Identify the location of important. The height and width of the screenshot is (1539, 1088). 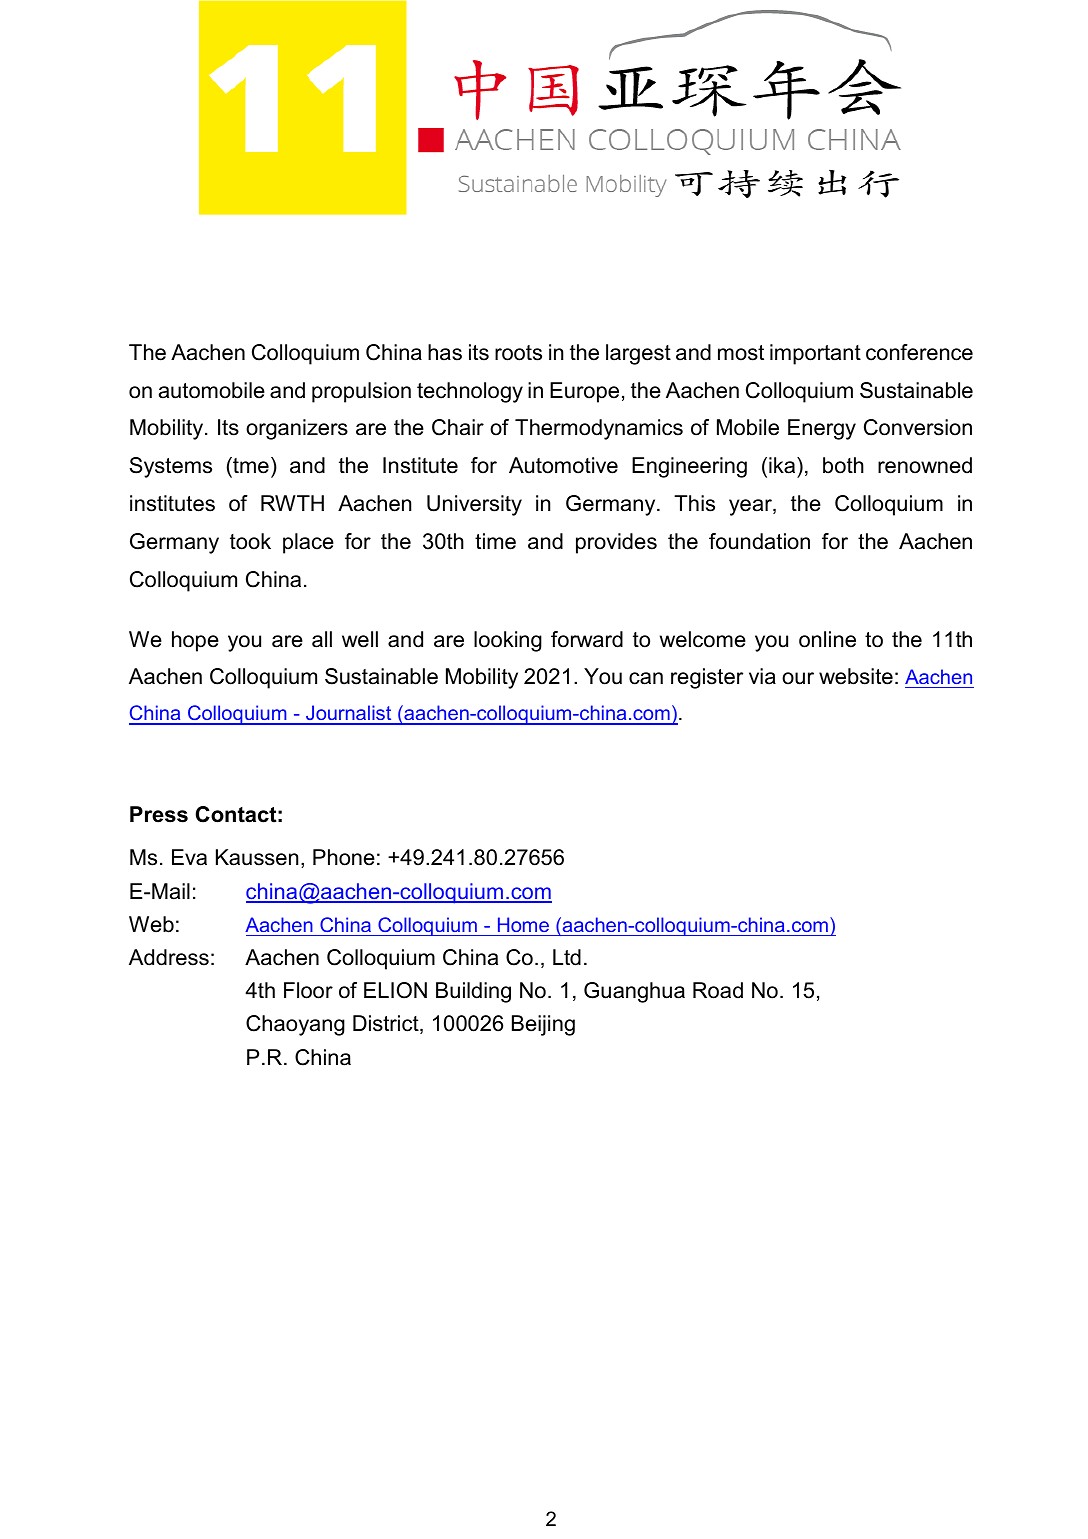
(815, 354).
